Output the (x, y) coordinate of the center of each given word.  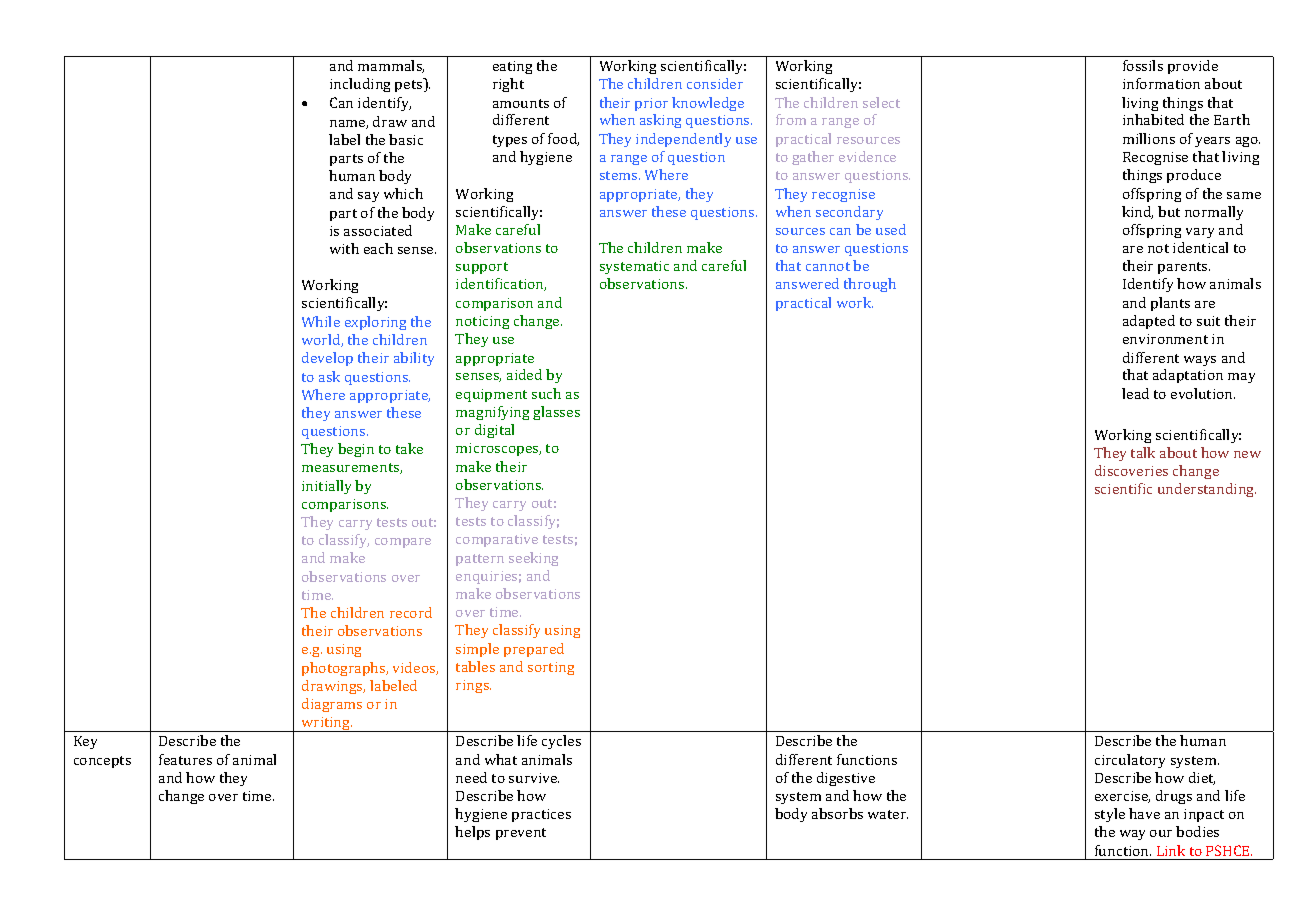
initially (326, 487)
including (360, 85)
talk (1143, 452)
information (1161, 83)
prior (651, 104)
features (185, 759)
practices (541, 815)
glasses (556, 413)
